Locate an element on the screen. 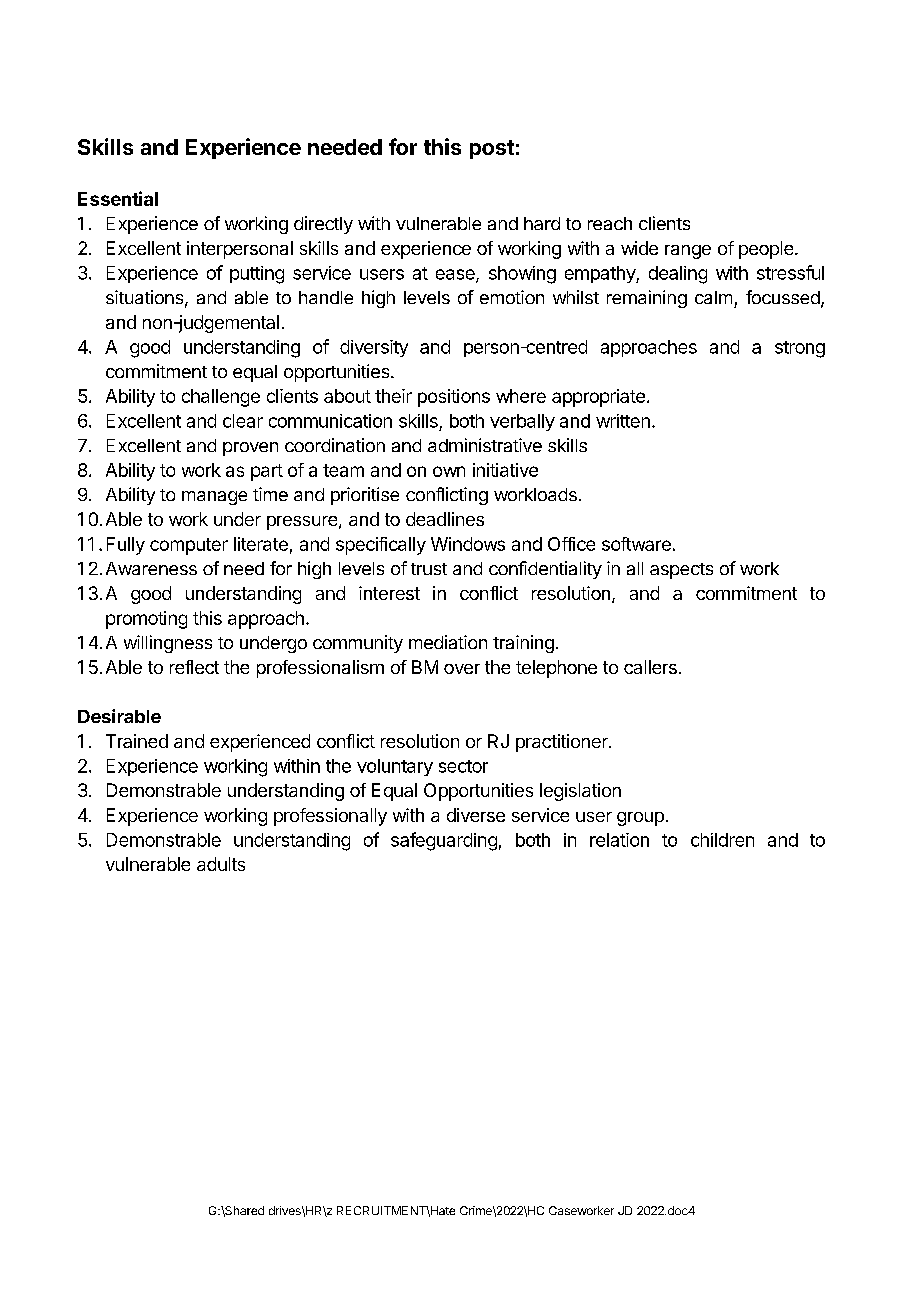 This screenshot has height=1307, width=924. children is located at coordinates (722, 840).
